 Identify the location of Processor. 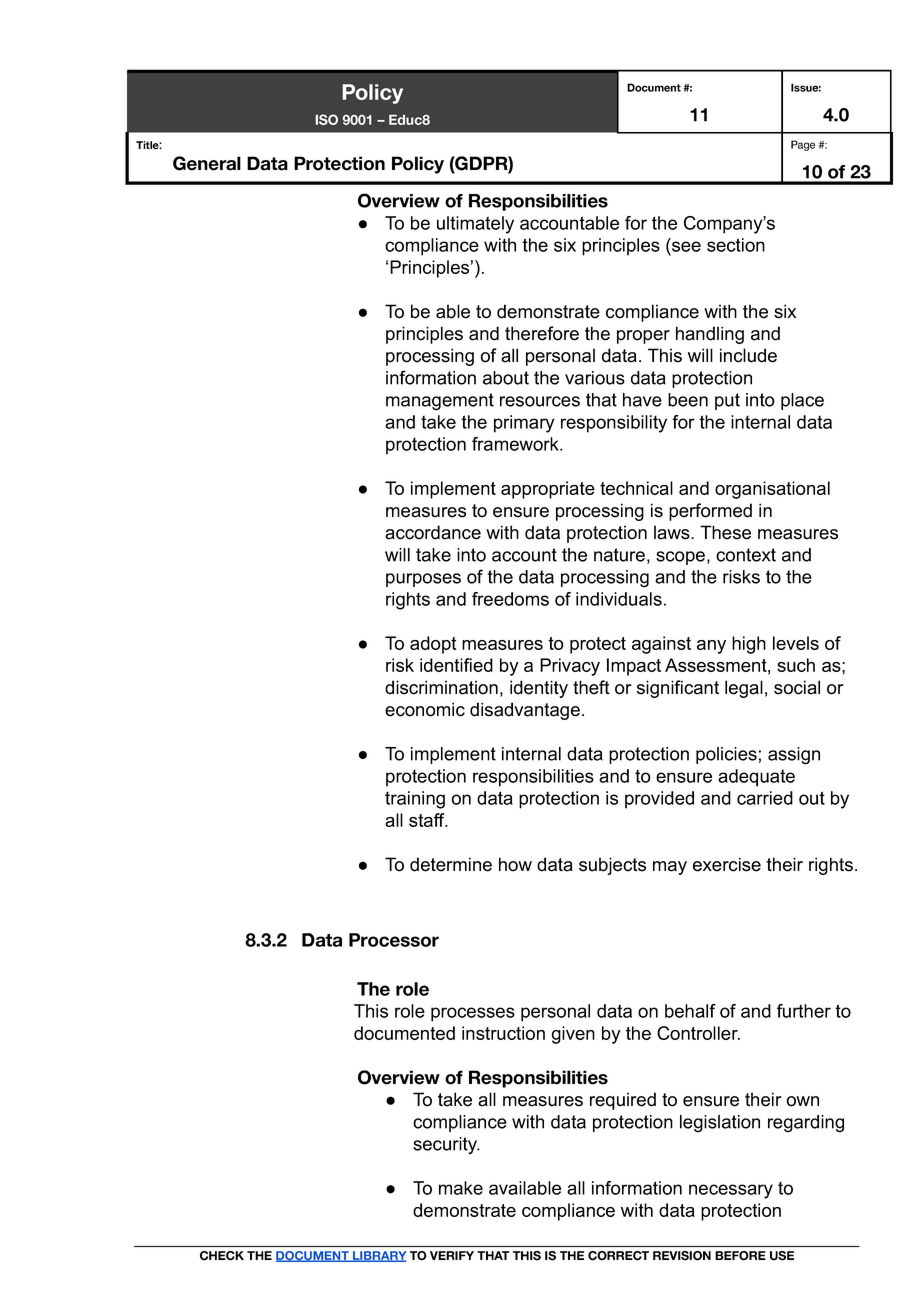
(394, 940).
